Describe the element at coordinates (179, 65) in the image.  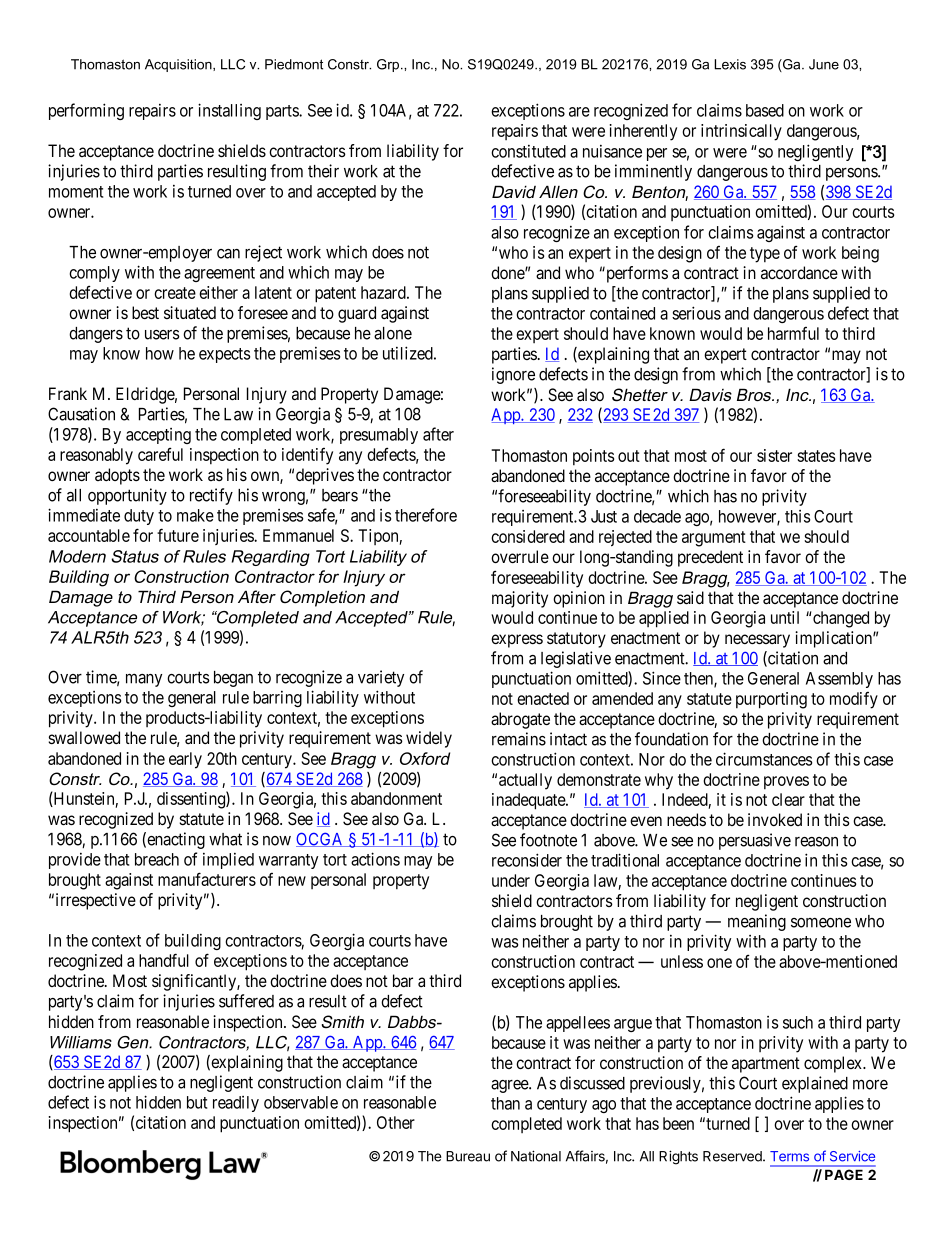
I see `Acquisition` at that location.
